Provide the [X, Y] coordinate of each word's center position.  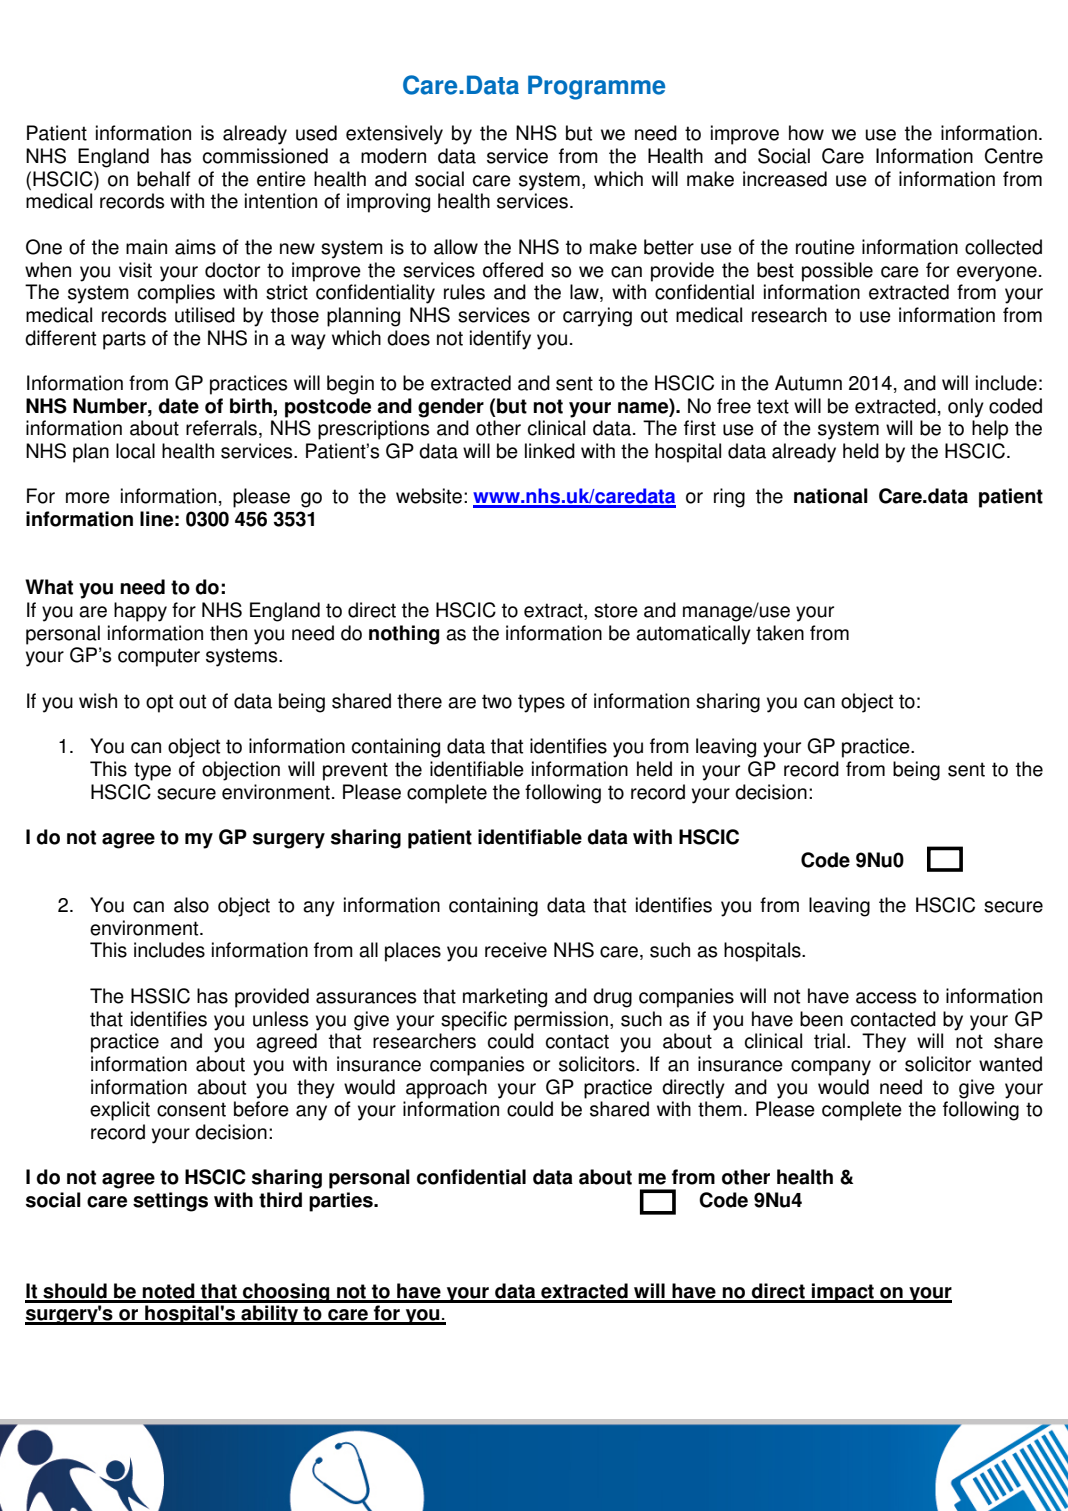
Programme [596, 87]
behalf [164, 179]
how [806, 133]
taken [780, 633]
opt [159, 703]
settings [170, 1202]
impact [843, 1293]
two [497, 701]
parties [342, 1202]
